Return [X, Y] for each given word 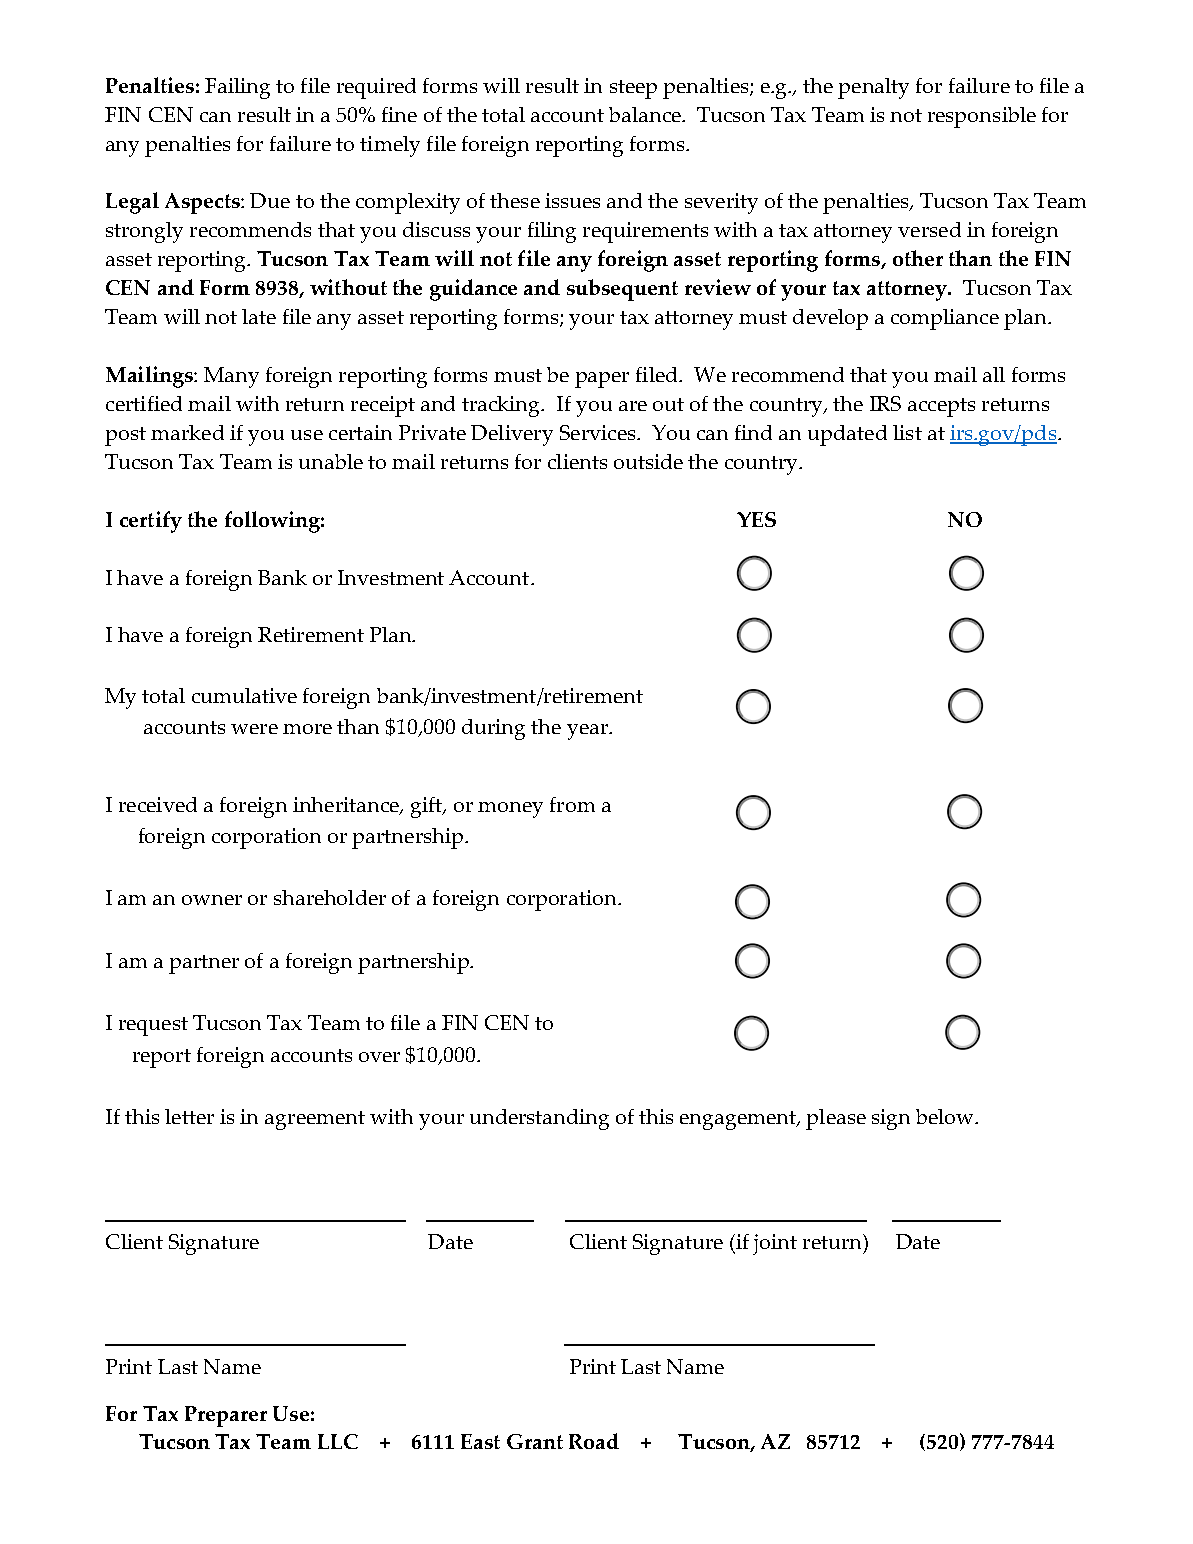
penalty [873, 88]
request [153, 1026]
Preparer [226, 1416]
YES [756, 519]
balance [646, 114]
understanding [539, 1119]
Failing [237, 88]
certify [151, 522]
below [946, 1116]
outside [648, 461]
